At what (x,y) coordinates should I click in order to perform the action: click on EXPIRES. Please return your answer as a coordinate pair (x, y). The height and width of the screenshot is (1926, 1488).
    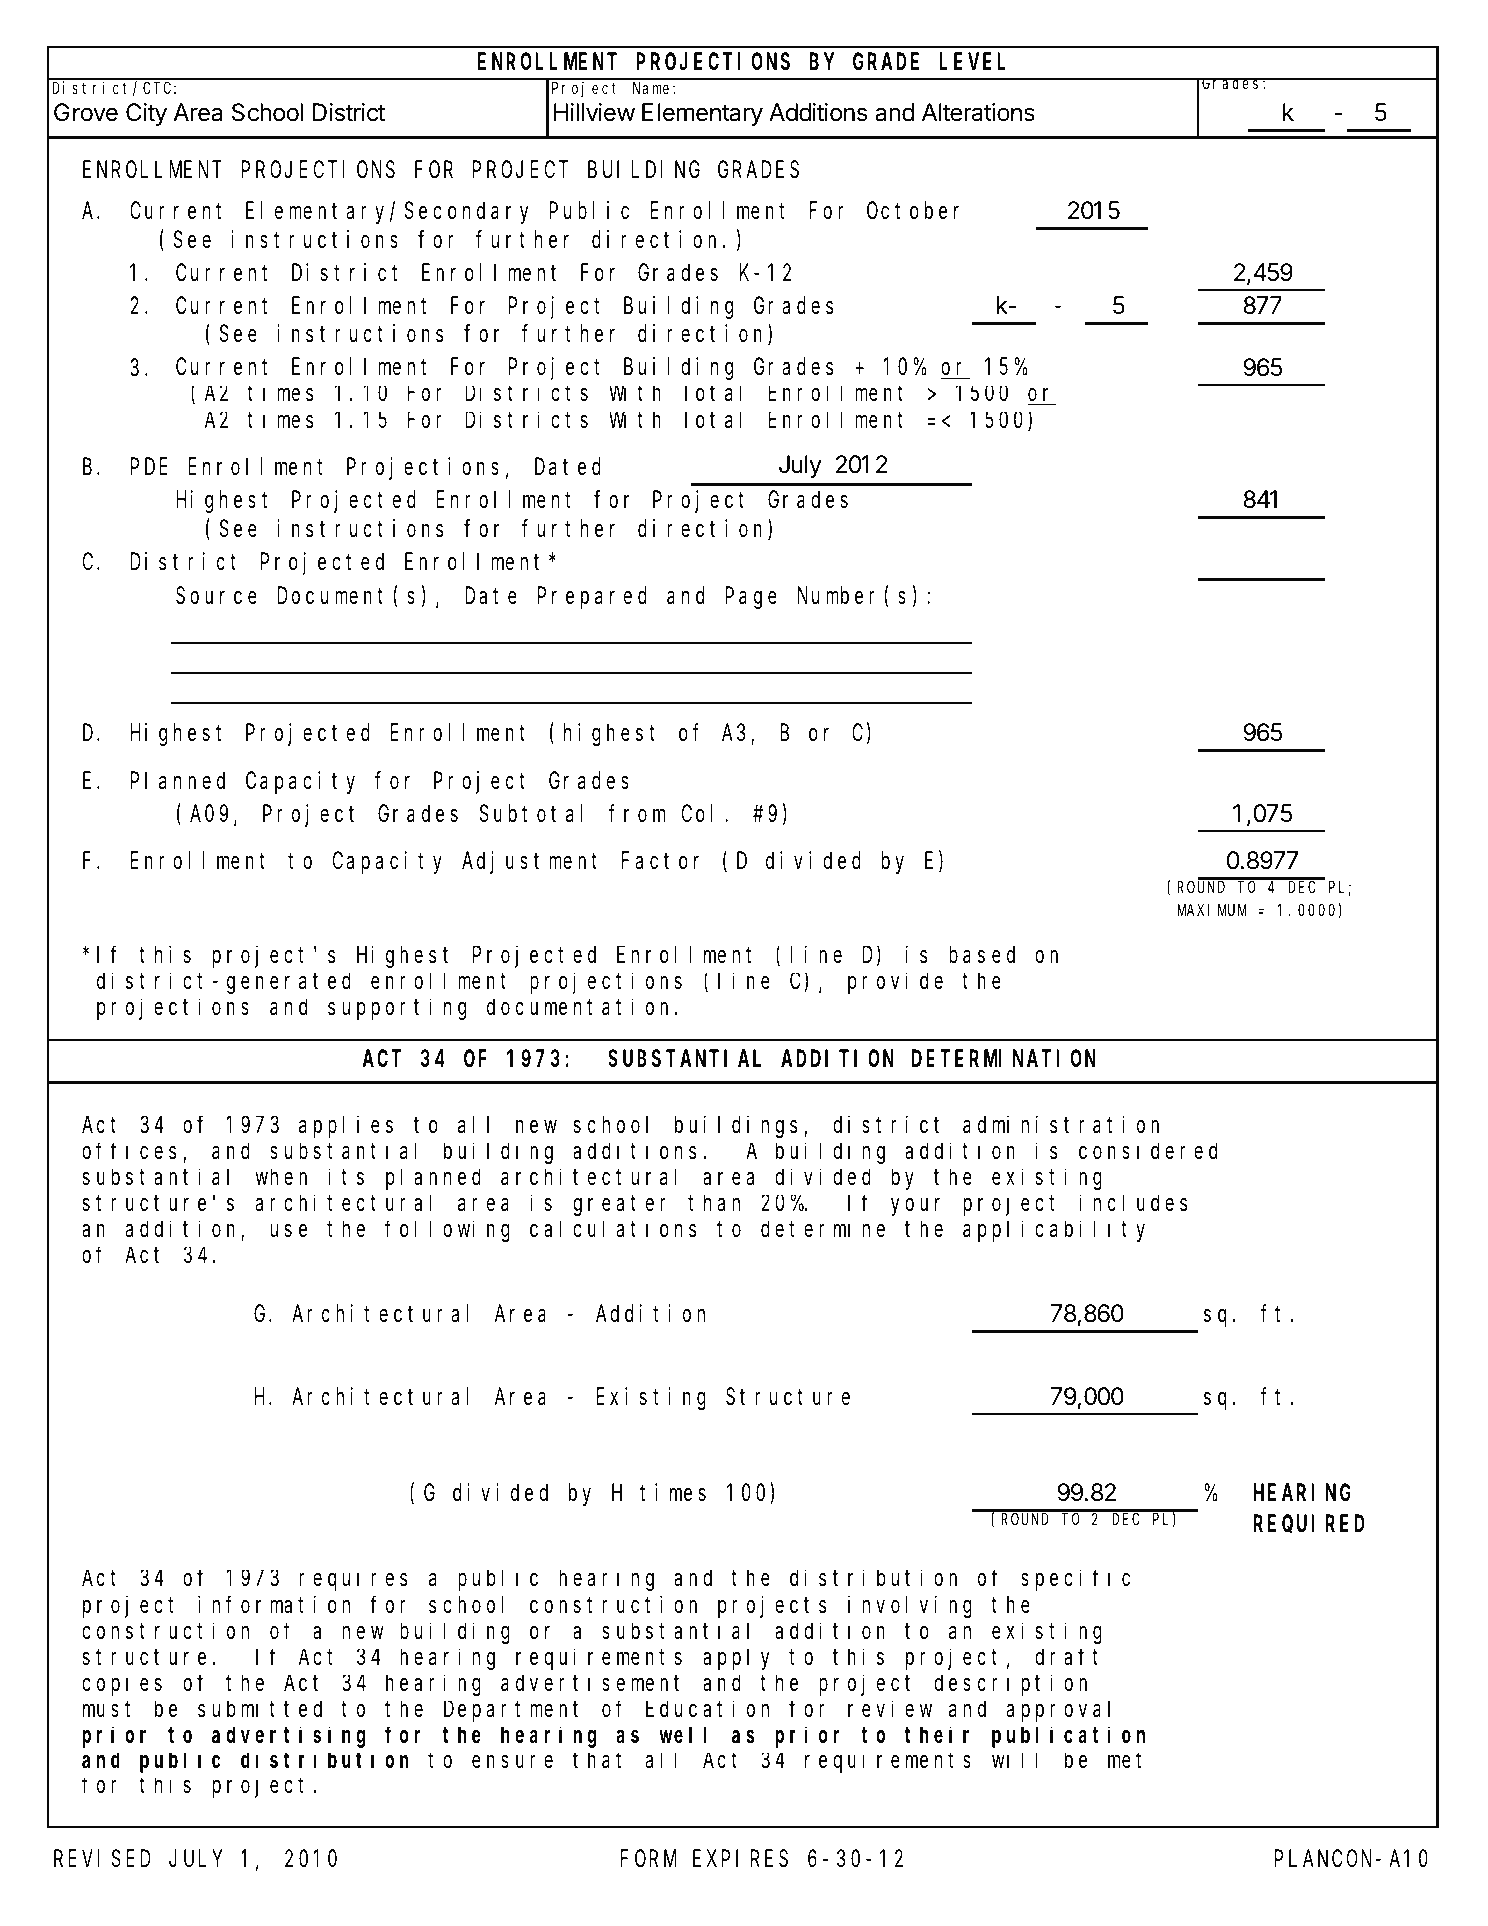
    Looking at the image, I should click on (740, 1859).
